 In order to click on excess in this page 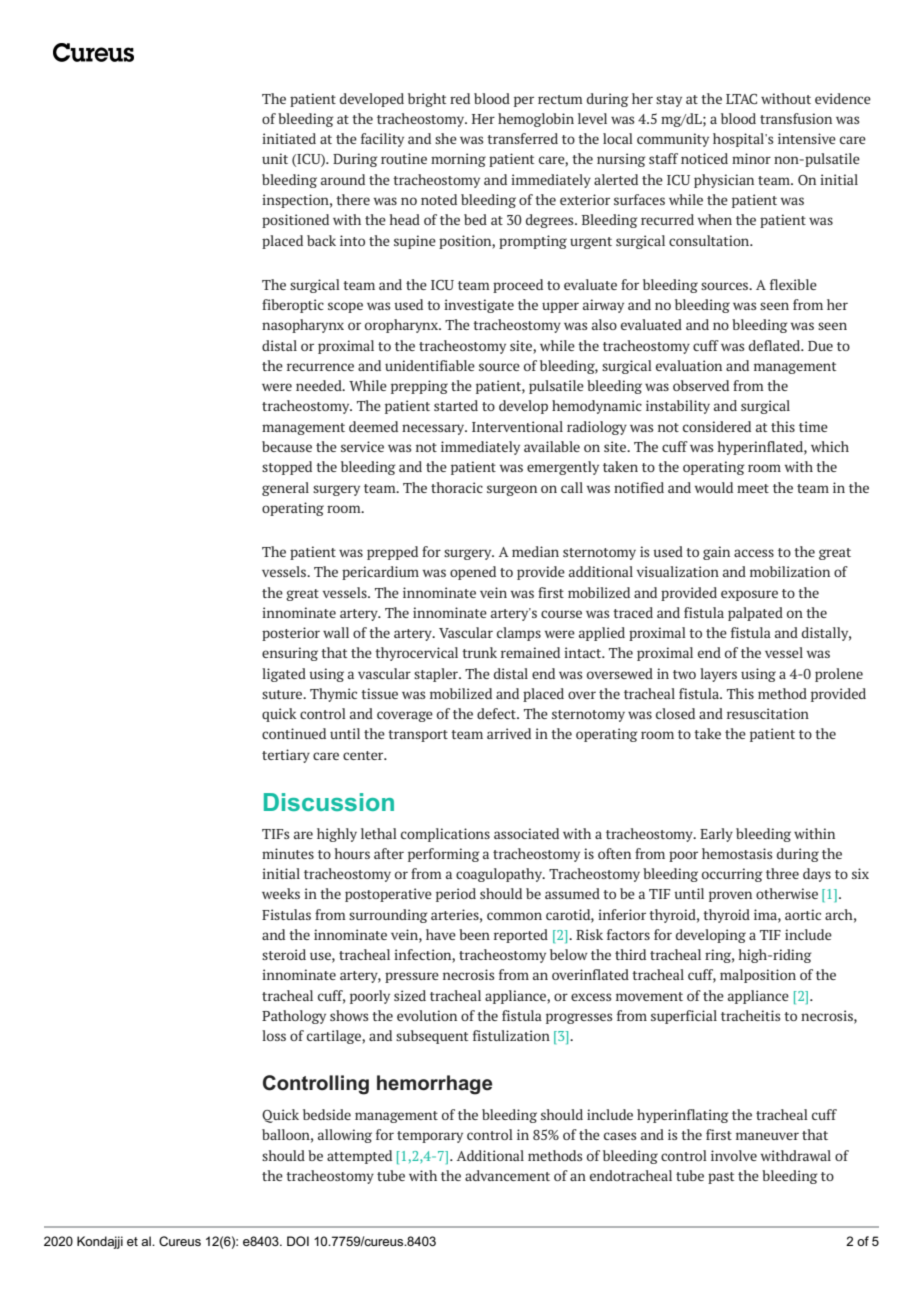, I will do `click(591, 997)`.
